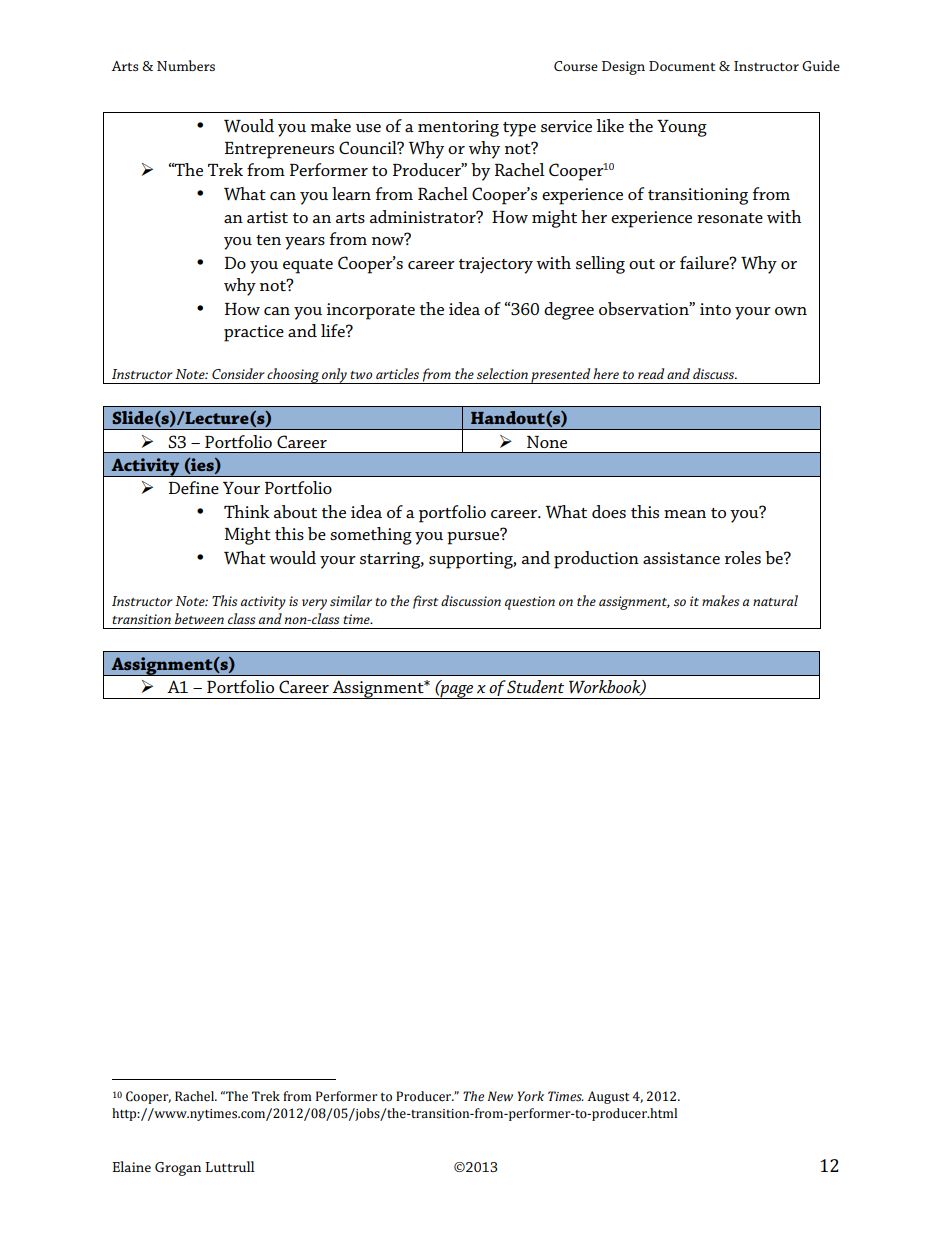  What do you see at coordinates (194, 487) in the document?
I see `Define` at bounding box center [194, 487].
